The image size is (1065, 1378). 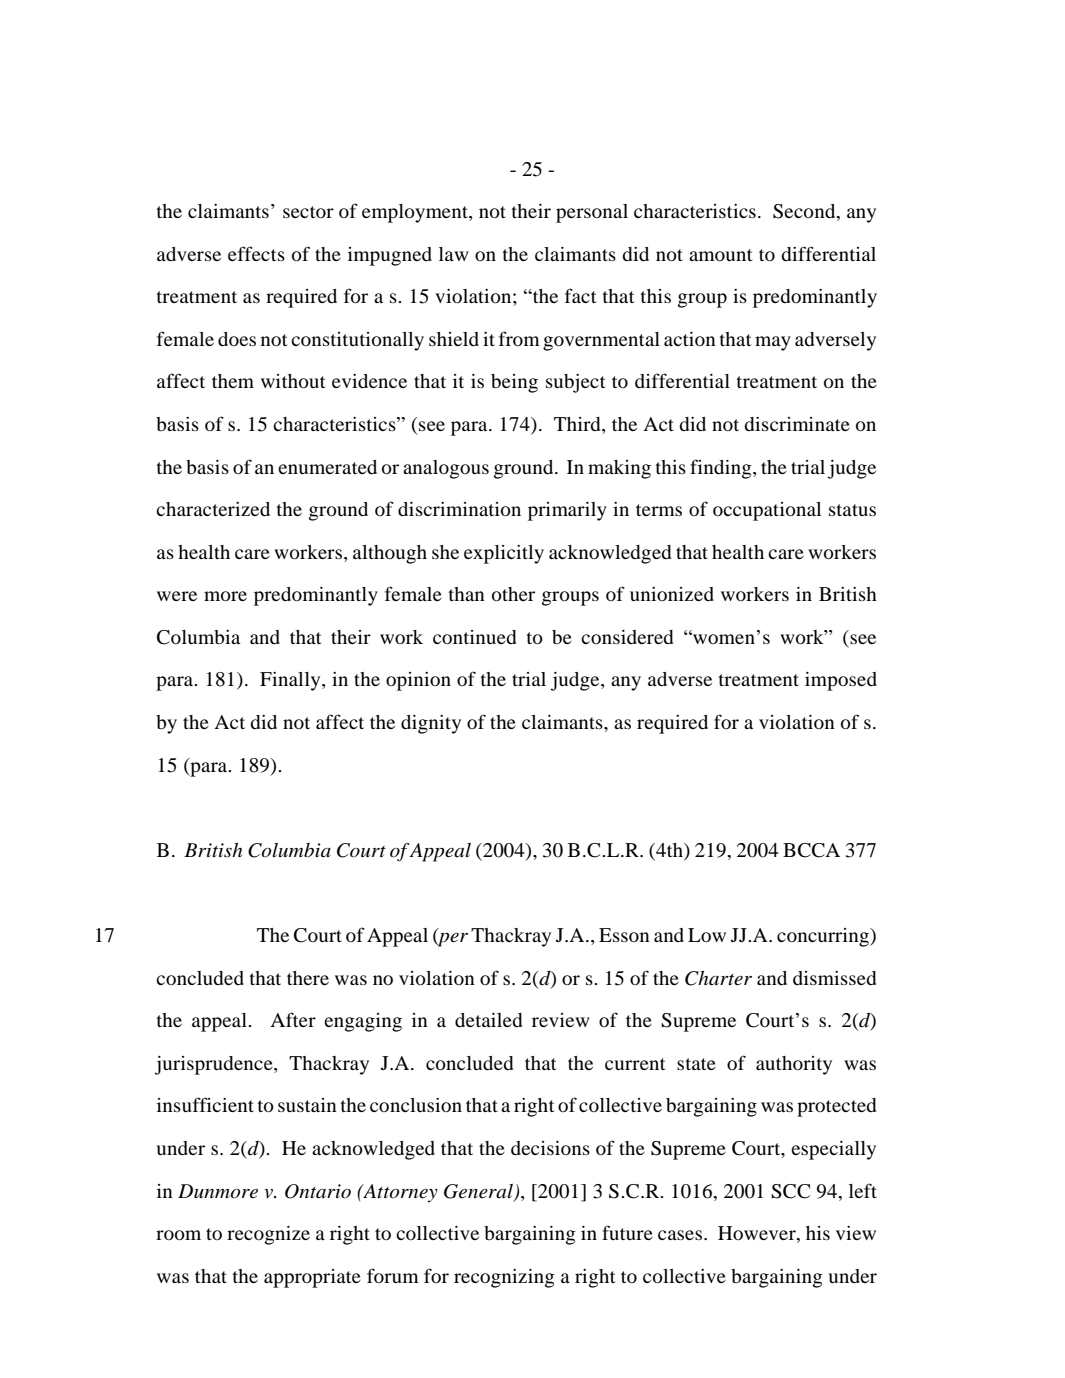 What do you see at coordinates (256, 253) in the screenshot?
I see `effects` at bounding box center [256, 253].
